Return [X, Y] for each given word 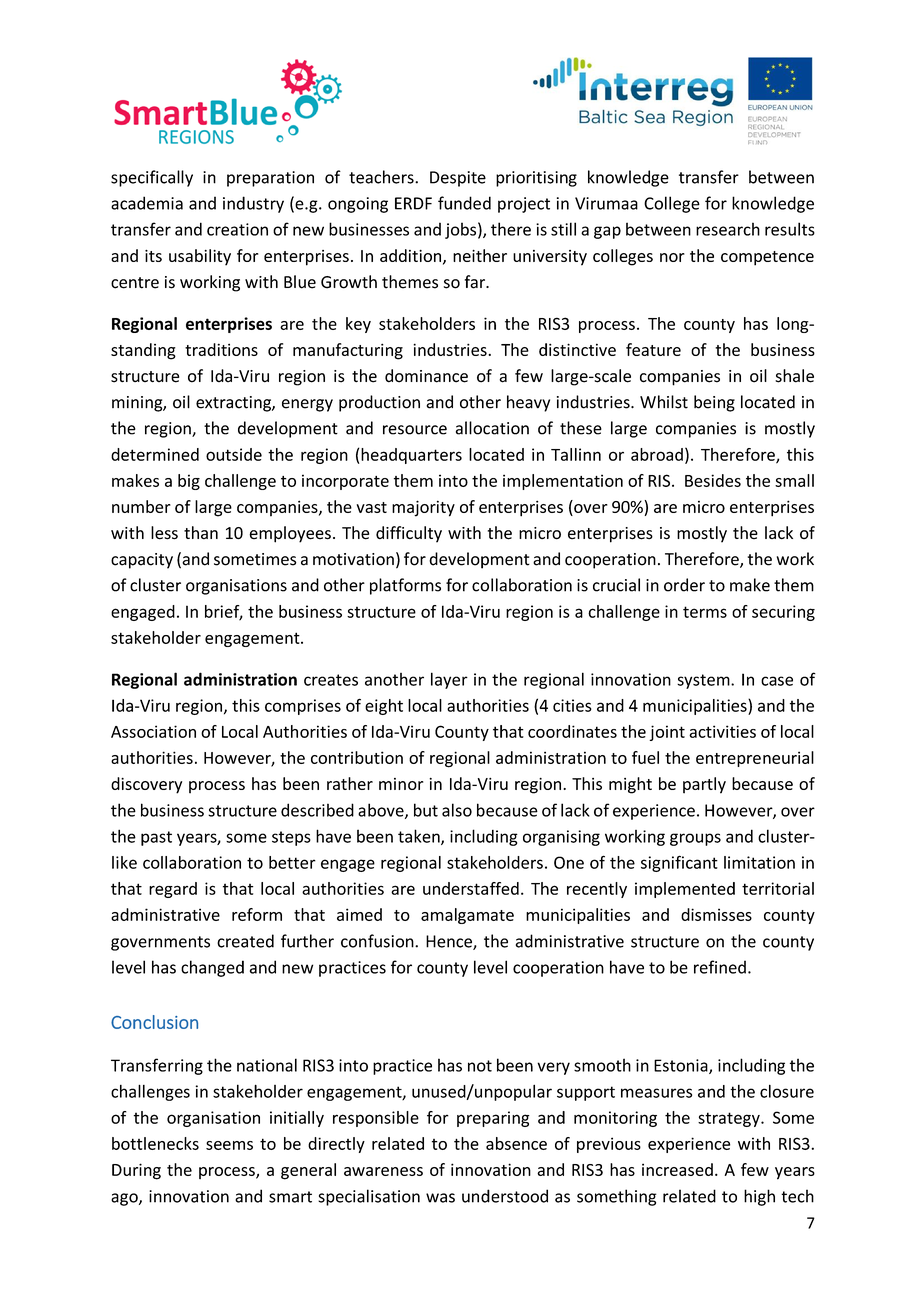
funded [464, 203]
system [704, 681]
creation [237, 229]
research [728, 229]
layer [449, 680]
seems [229, 1145]
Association [153, 731]
